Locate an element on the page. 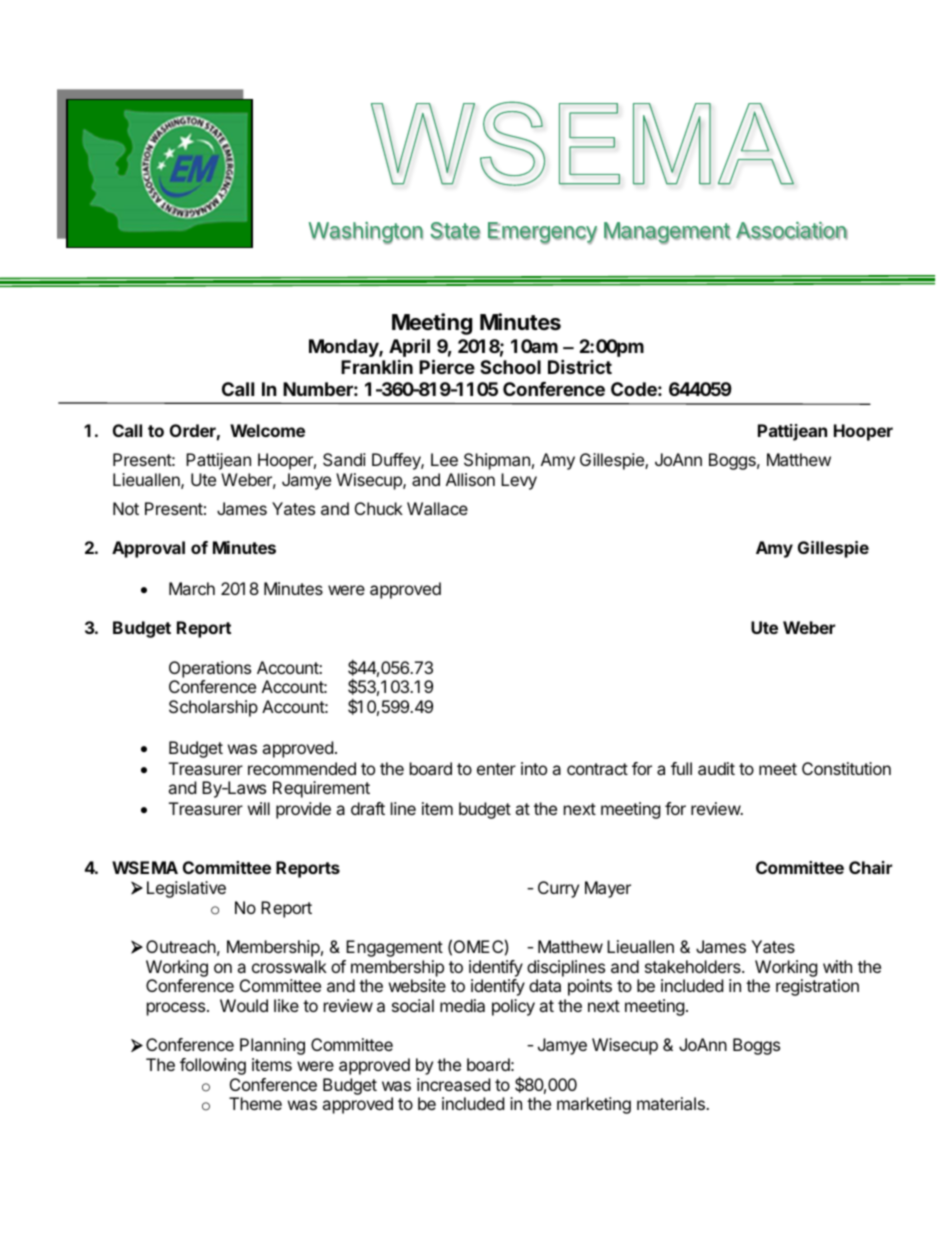 The image size is (952, 1233). Washington is located at coordinates (366, 233).
